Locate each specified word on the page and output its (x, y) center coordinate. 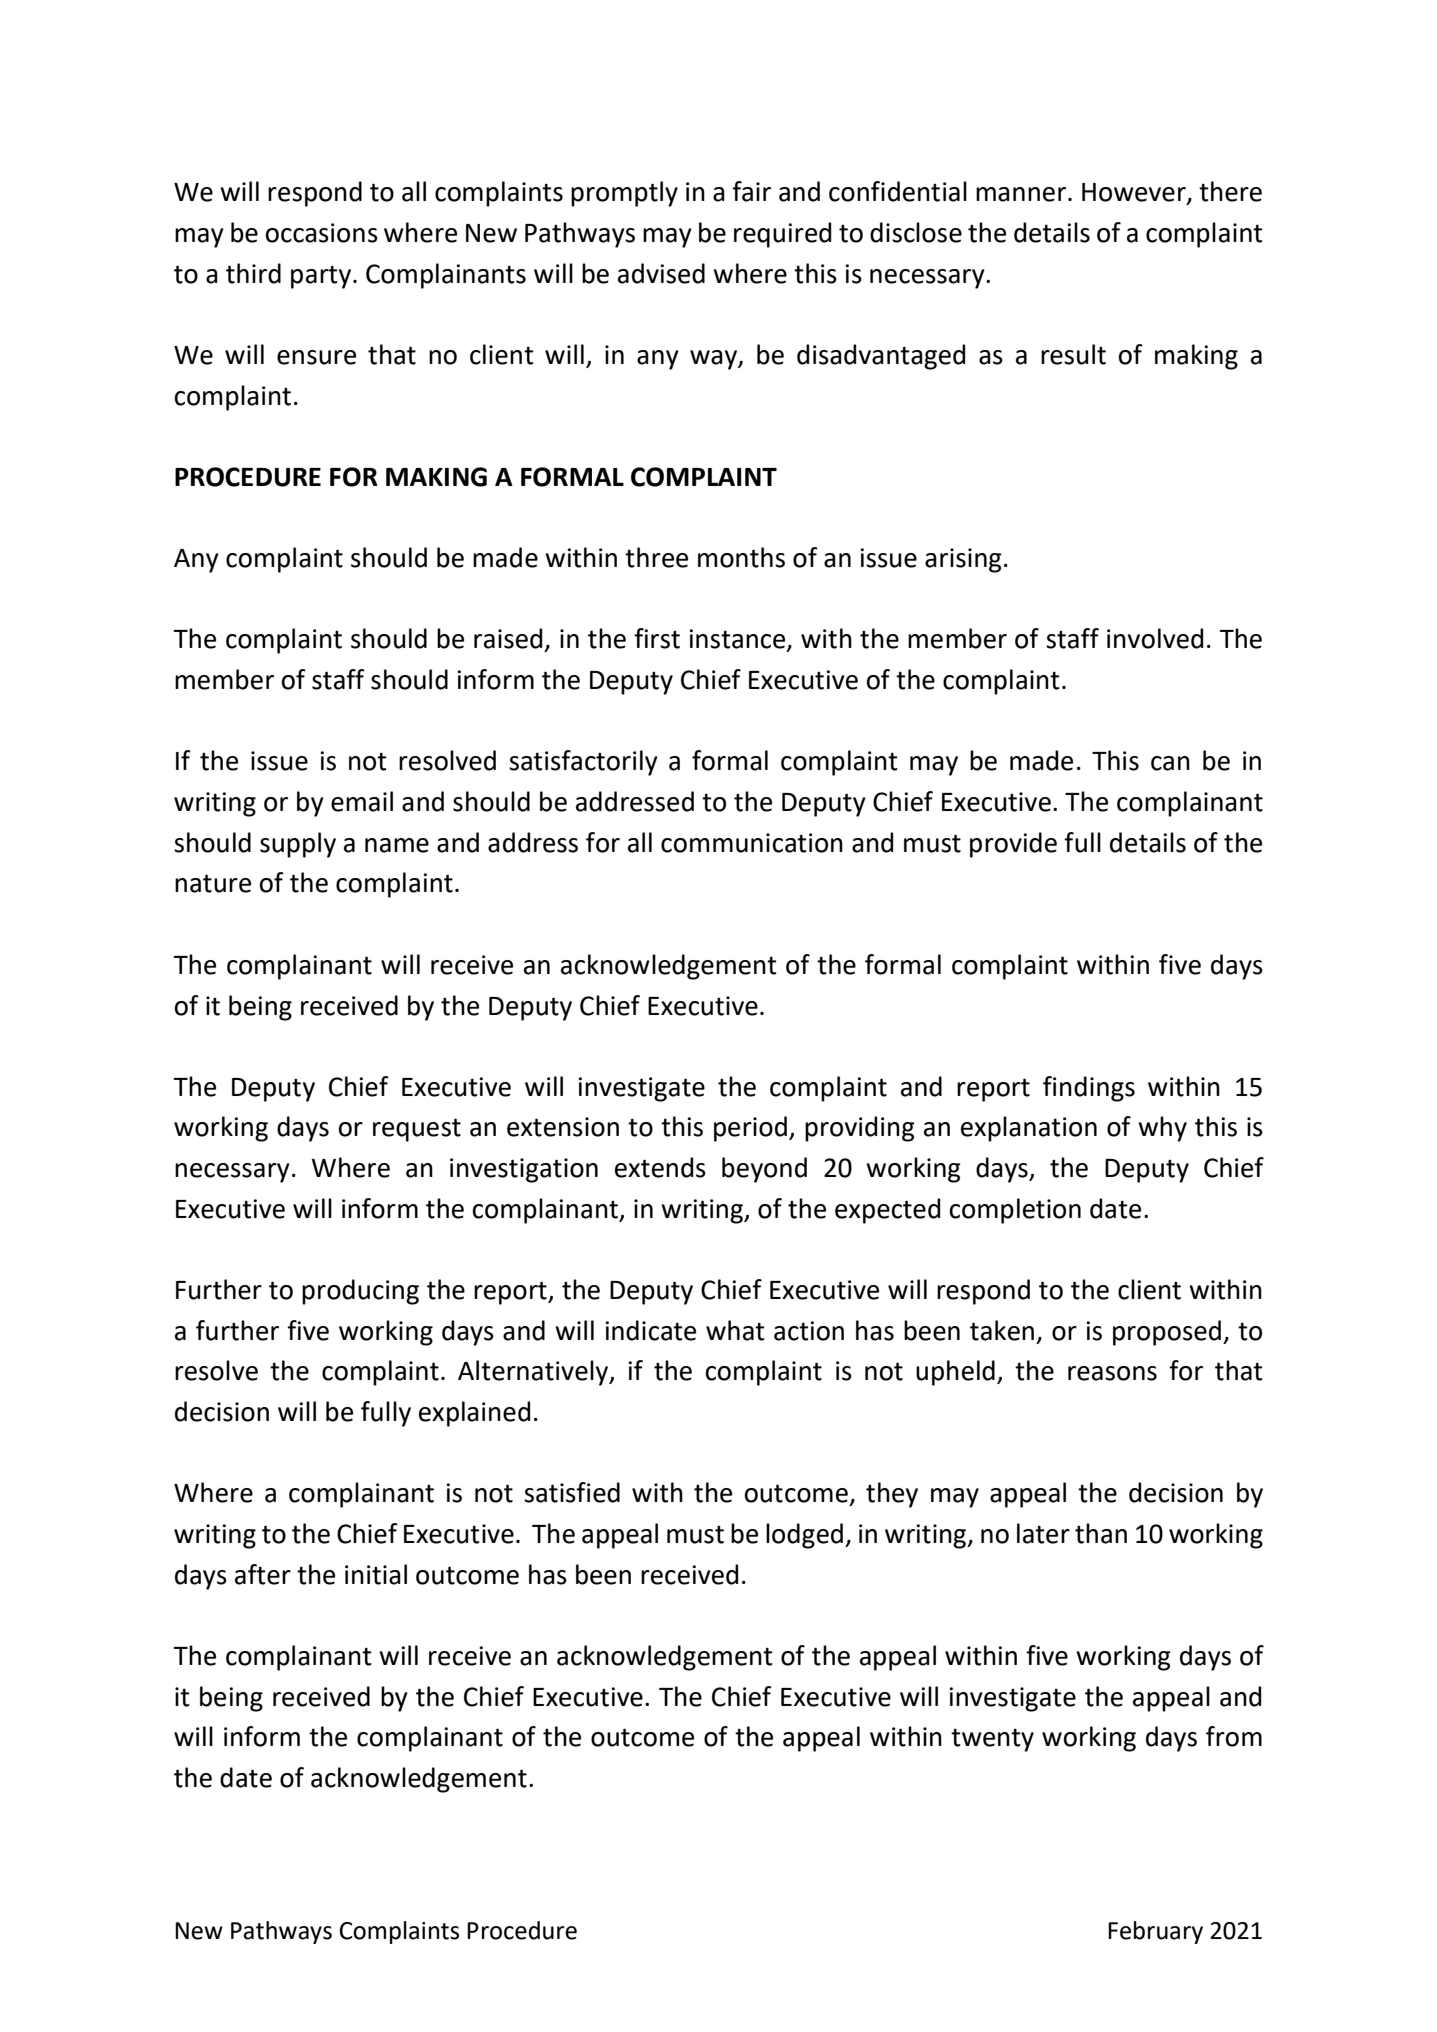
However (1135, 193)
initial (376, 1574)
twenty (992, 1740)
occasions (322, 233)
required (782, 235)
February (1155, 1932)
